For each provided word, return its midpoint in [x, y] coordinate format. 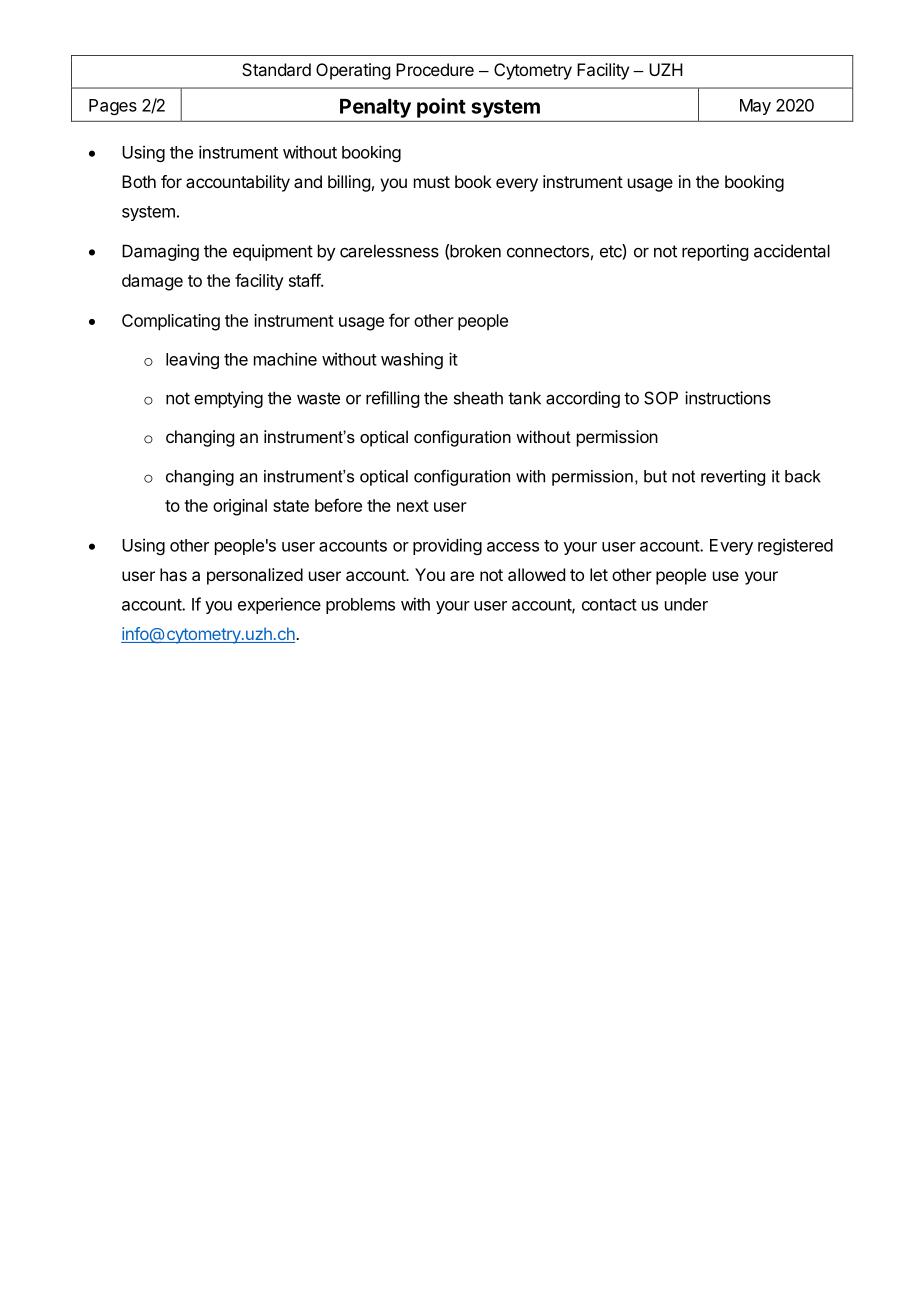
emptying [228, 399]
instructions [728, 398]
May [755, 107]
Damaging [160, 252]
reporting [715, 252]
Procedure [435, 69]
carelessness [389, 251]
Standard [276, 69]
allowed [536, 574]
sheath [478, 398]
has [173, 574]
